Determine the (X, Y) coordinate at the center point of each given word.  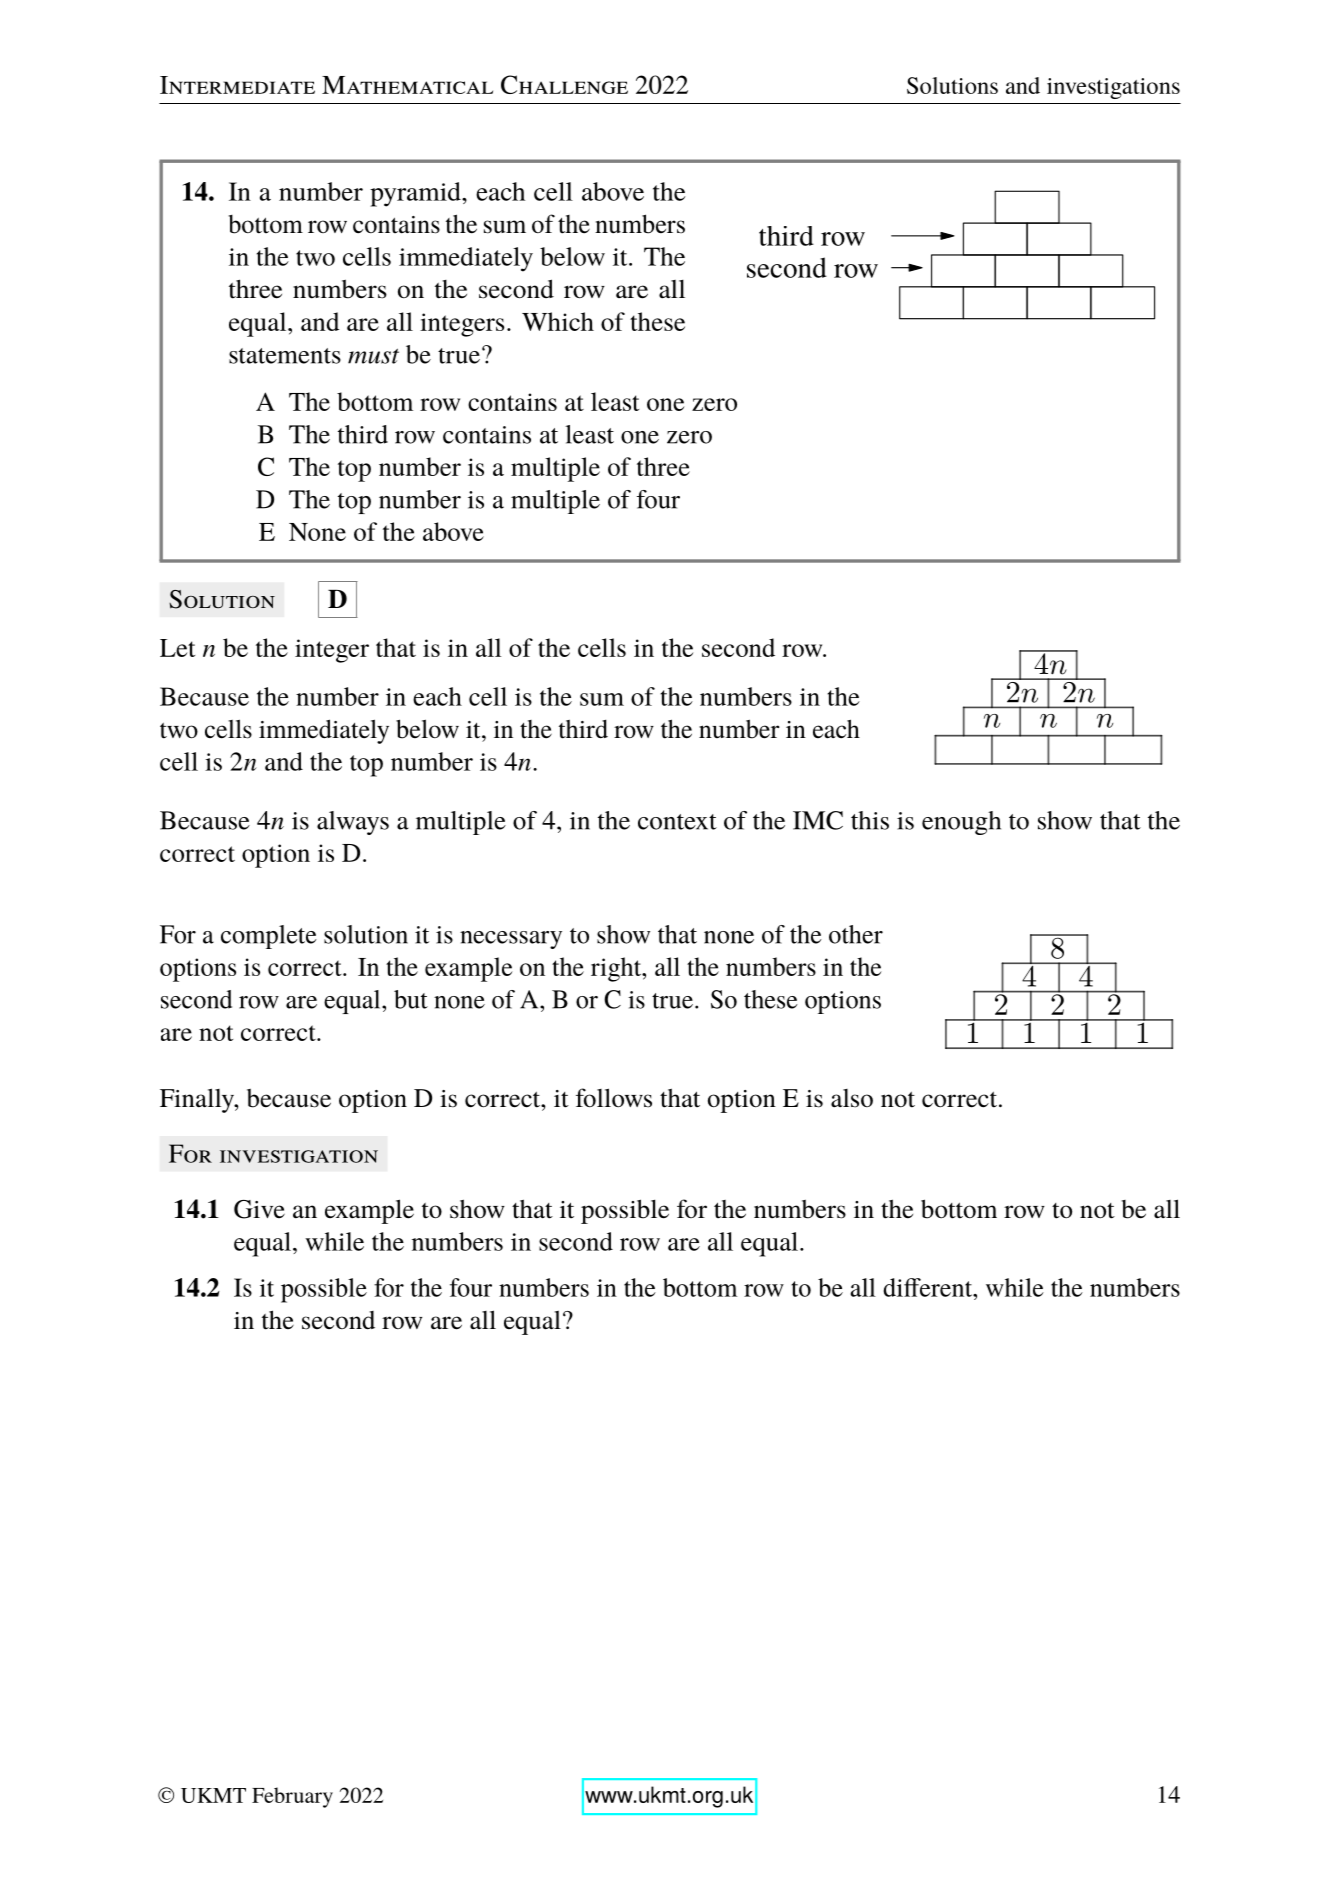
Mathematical (407, 85)
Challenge (564, 84)
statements (285, 356)
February (292, 1797)
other (856, 934)
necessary (511, 940)
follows (614, 1098)
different (929, 1287)
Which (558, 321)
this (870, 820)
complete (269, 937)
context (677, 822)
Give (259, 1209)
